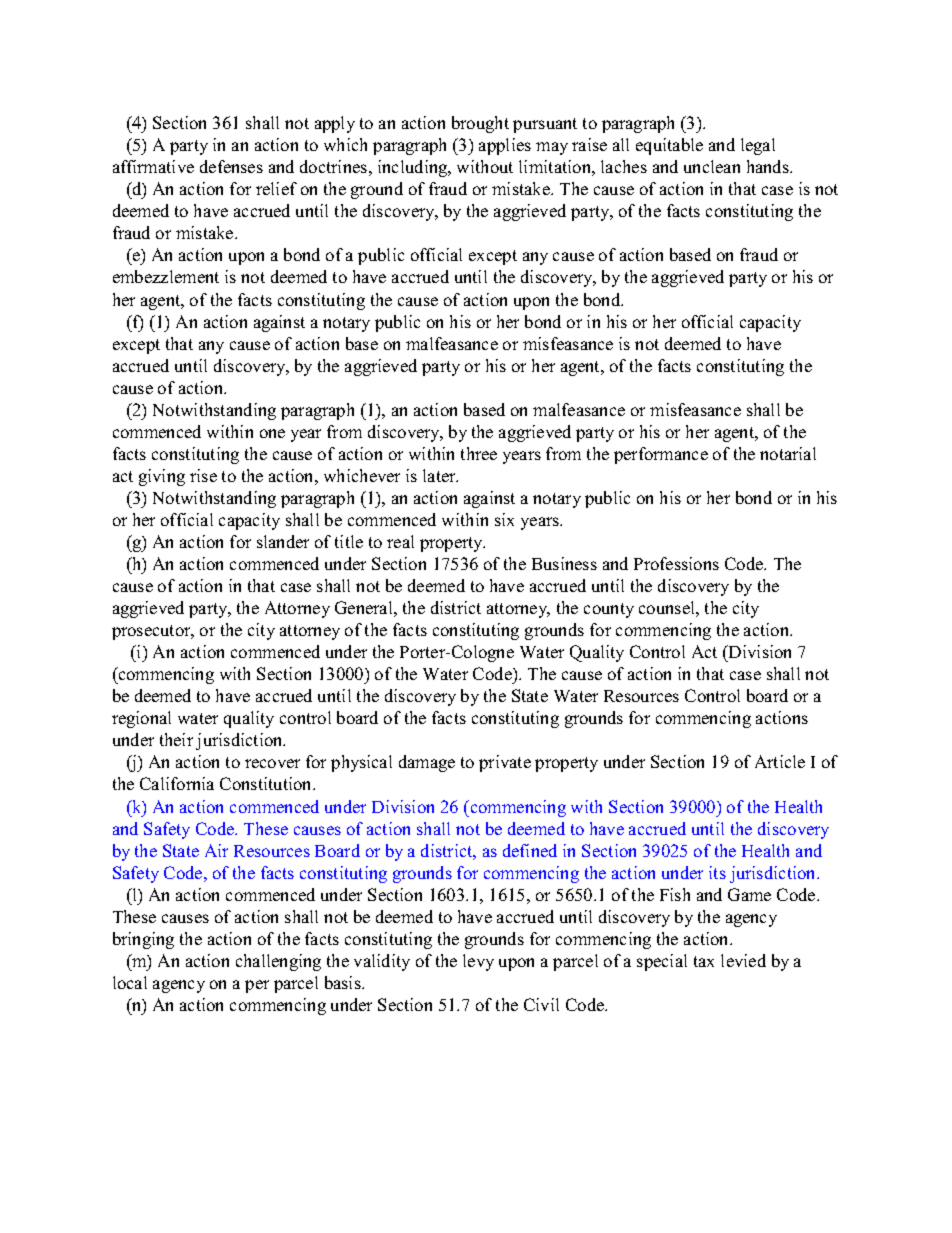 The height and width of the image is (1233, 952). What do you see at coordinates (278, 962) in the image?
I see `challenging` at bounding box center [278, 962].
